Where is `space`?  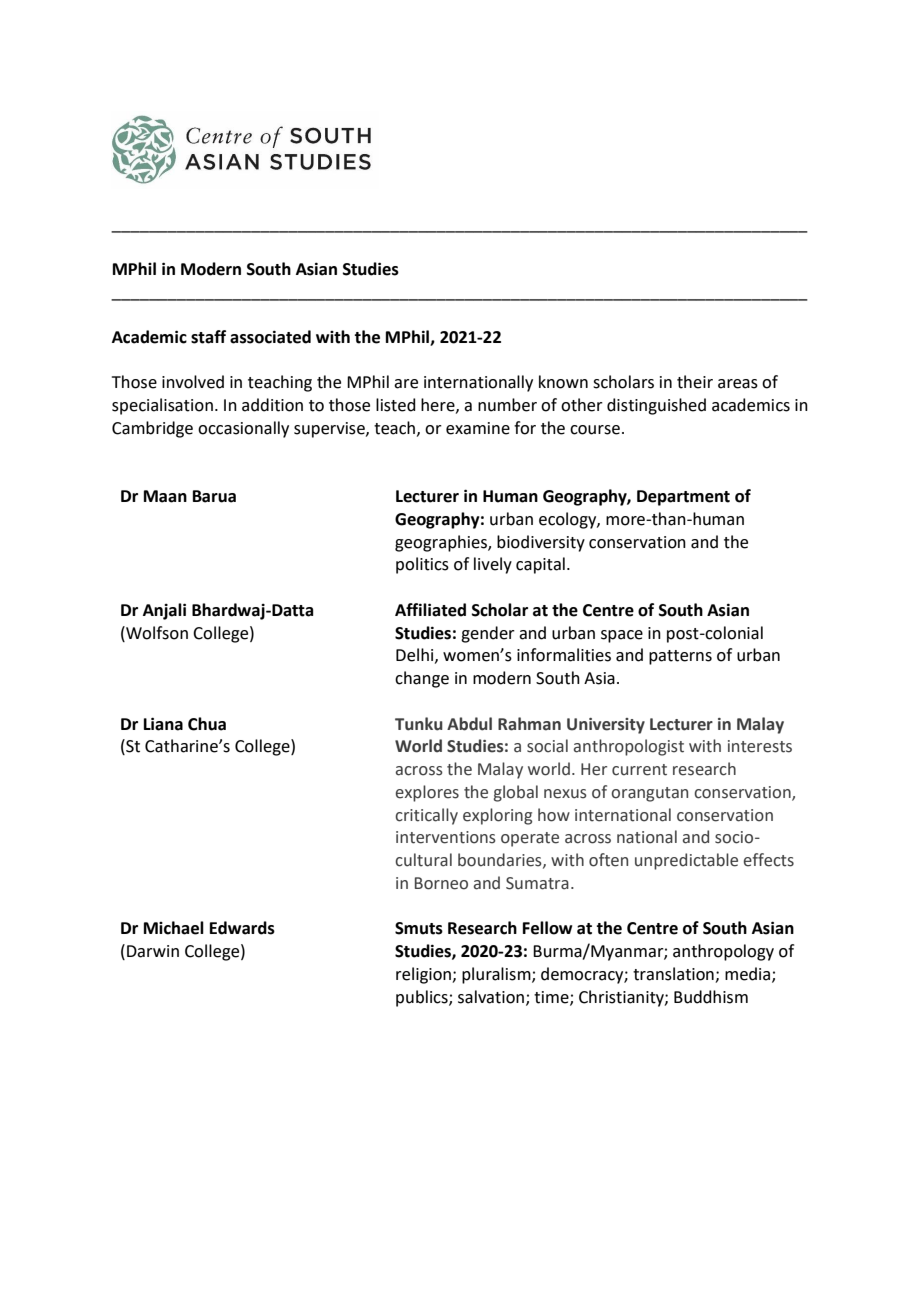
space is located at coordinates (622, 636).
